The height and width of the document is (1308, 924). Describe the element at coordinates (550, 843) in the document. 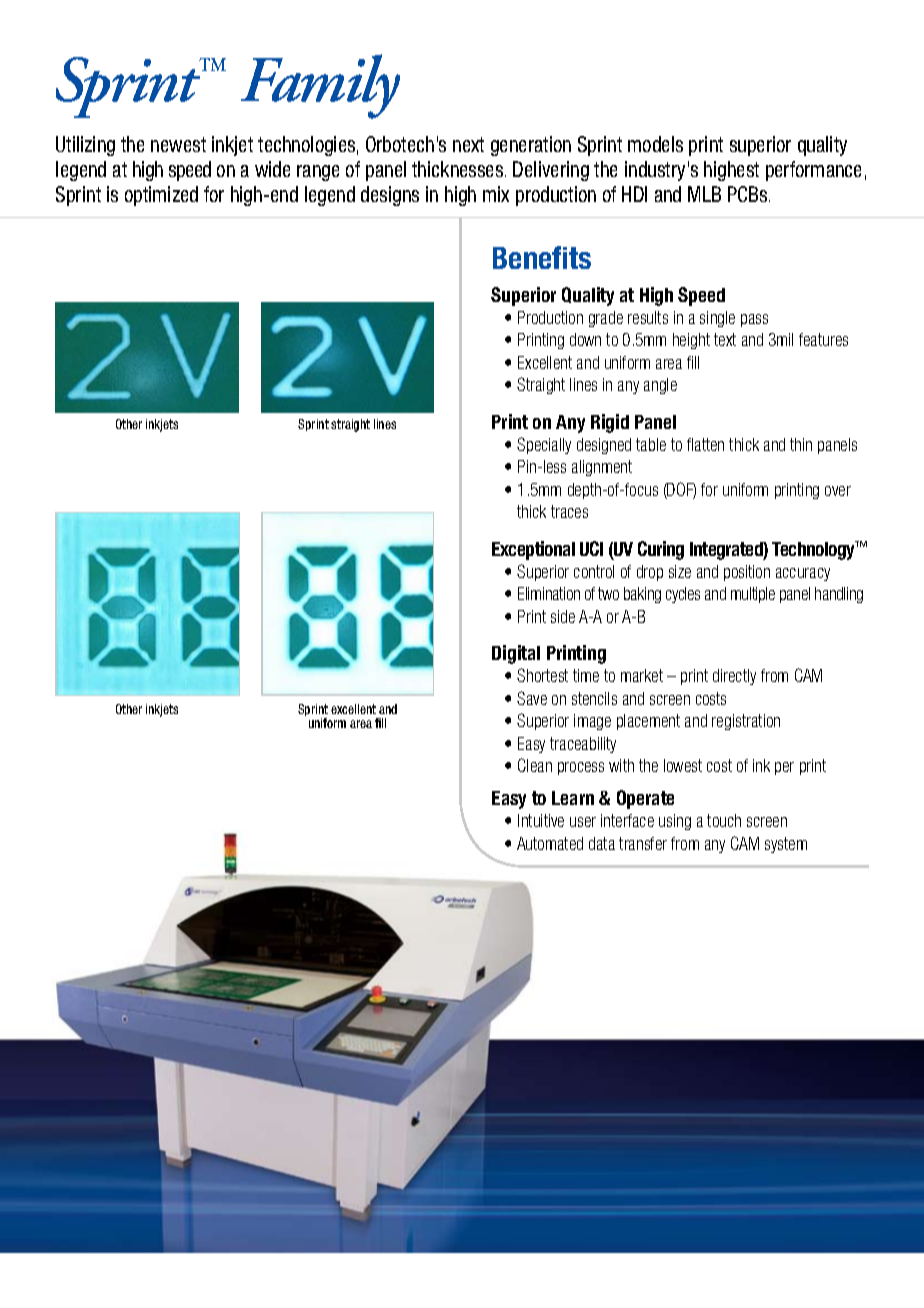

I see `Automated` at that location.
